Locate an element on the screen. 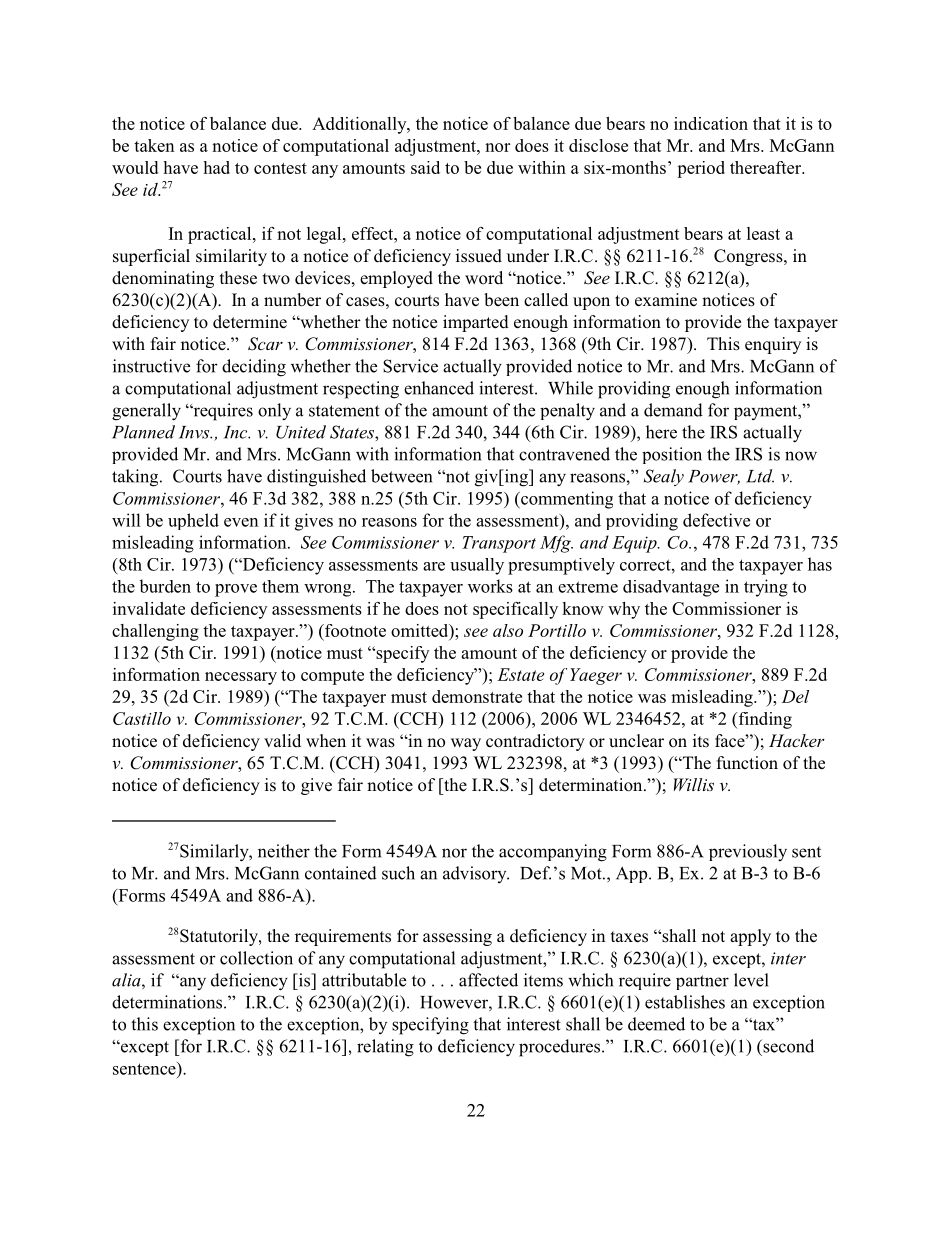 The height and width of the screenshot is (1233, 952). had is located at coordinates (216, 167).
